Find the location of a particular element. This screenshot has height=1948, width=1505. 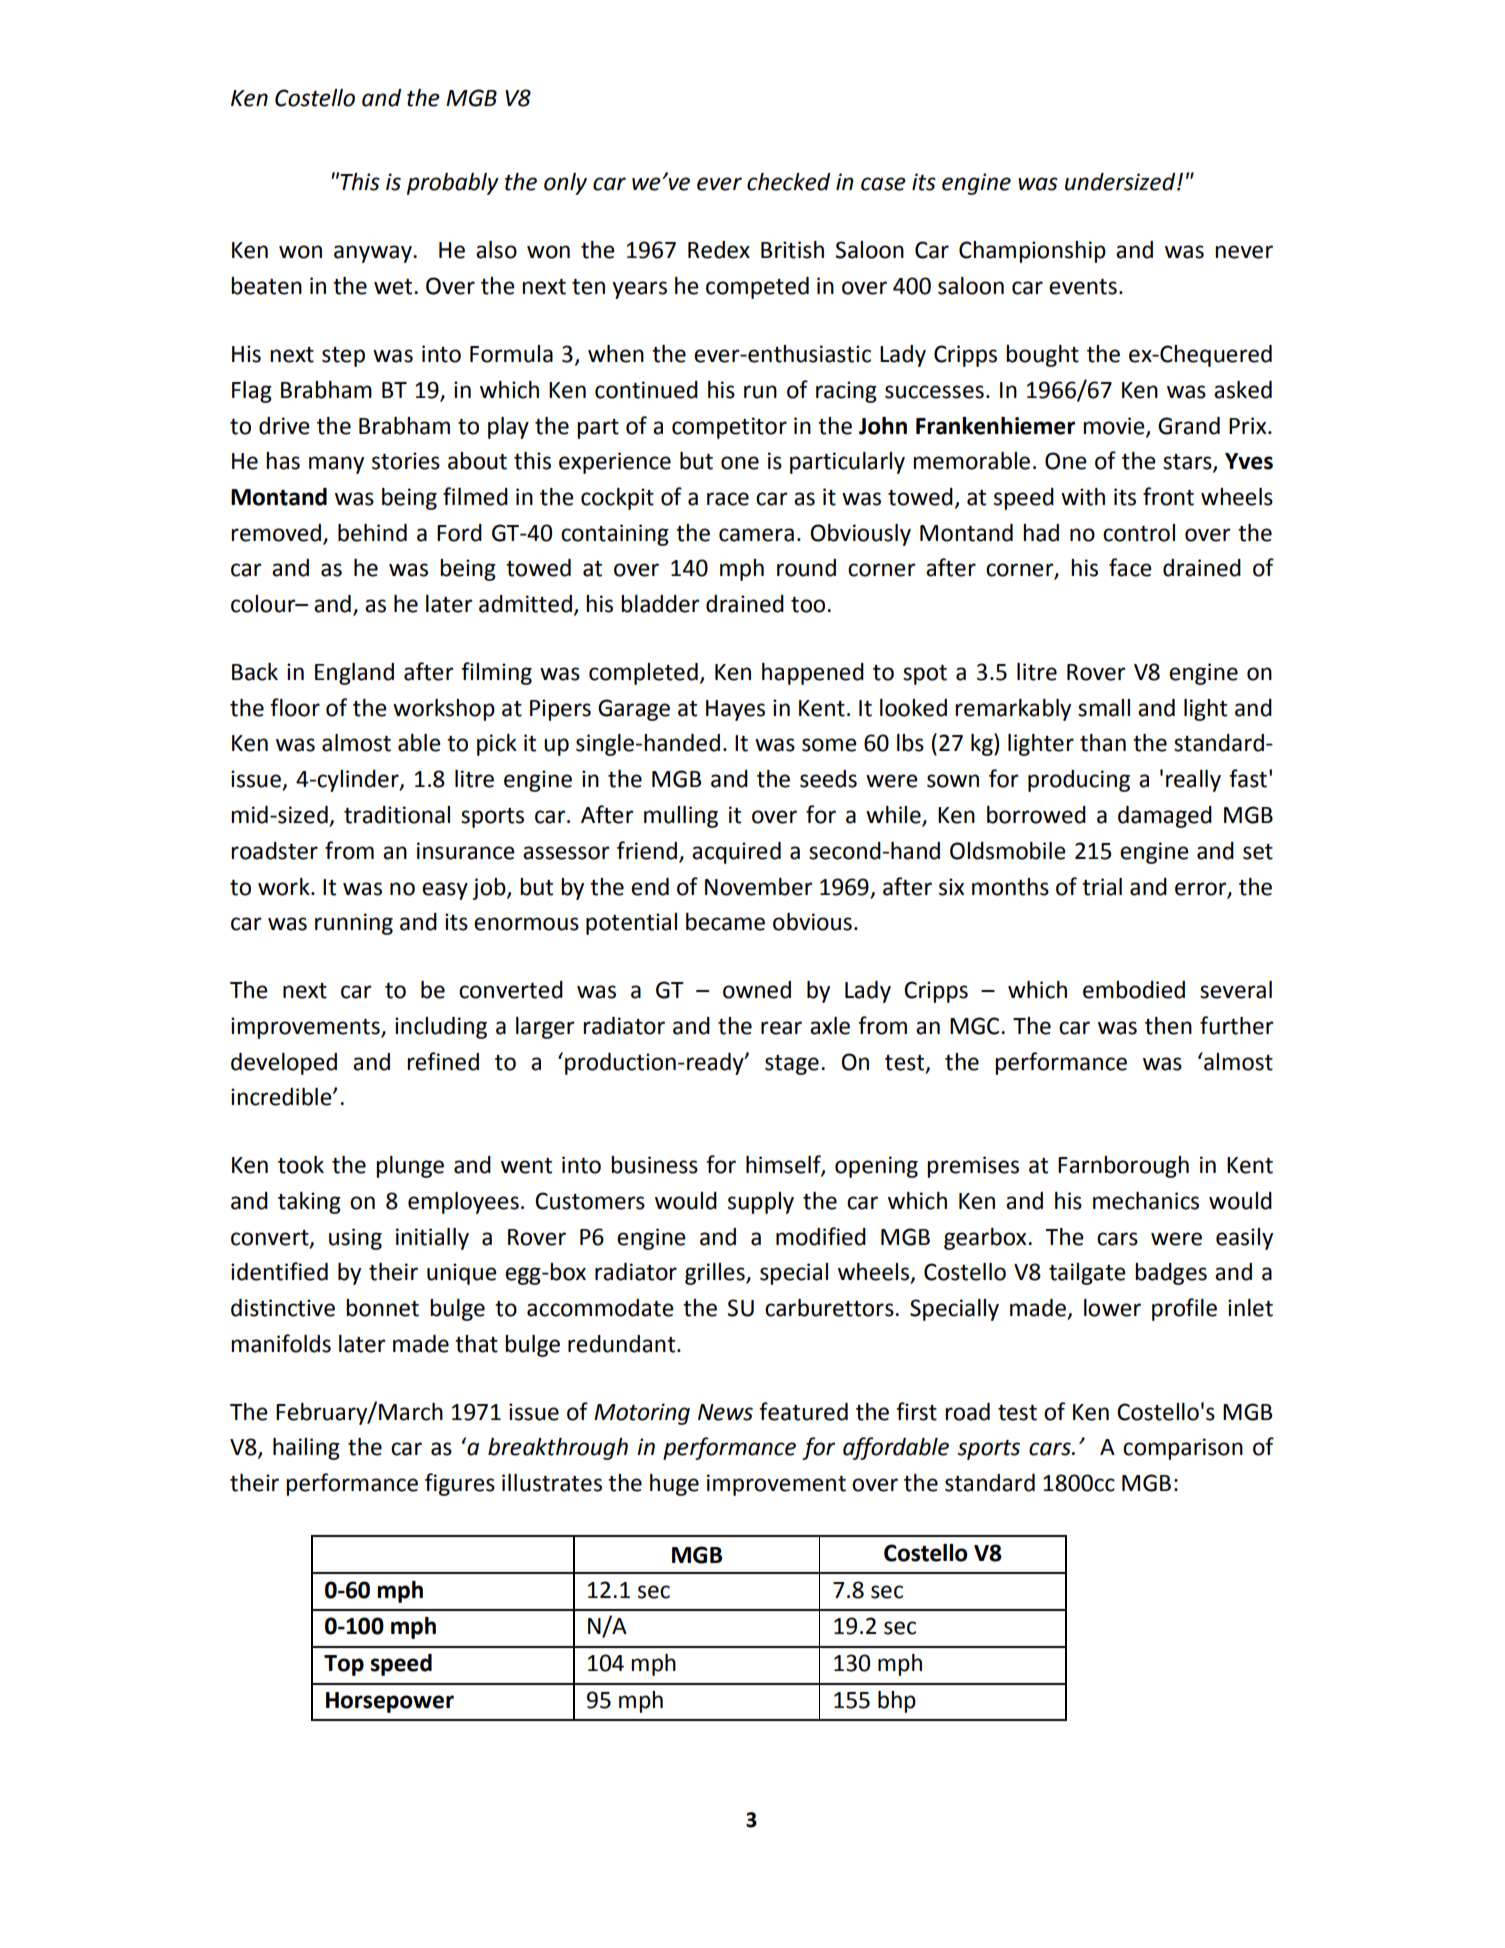

anyway is located at coordinates (374, 254).
